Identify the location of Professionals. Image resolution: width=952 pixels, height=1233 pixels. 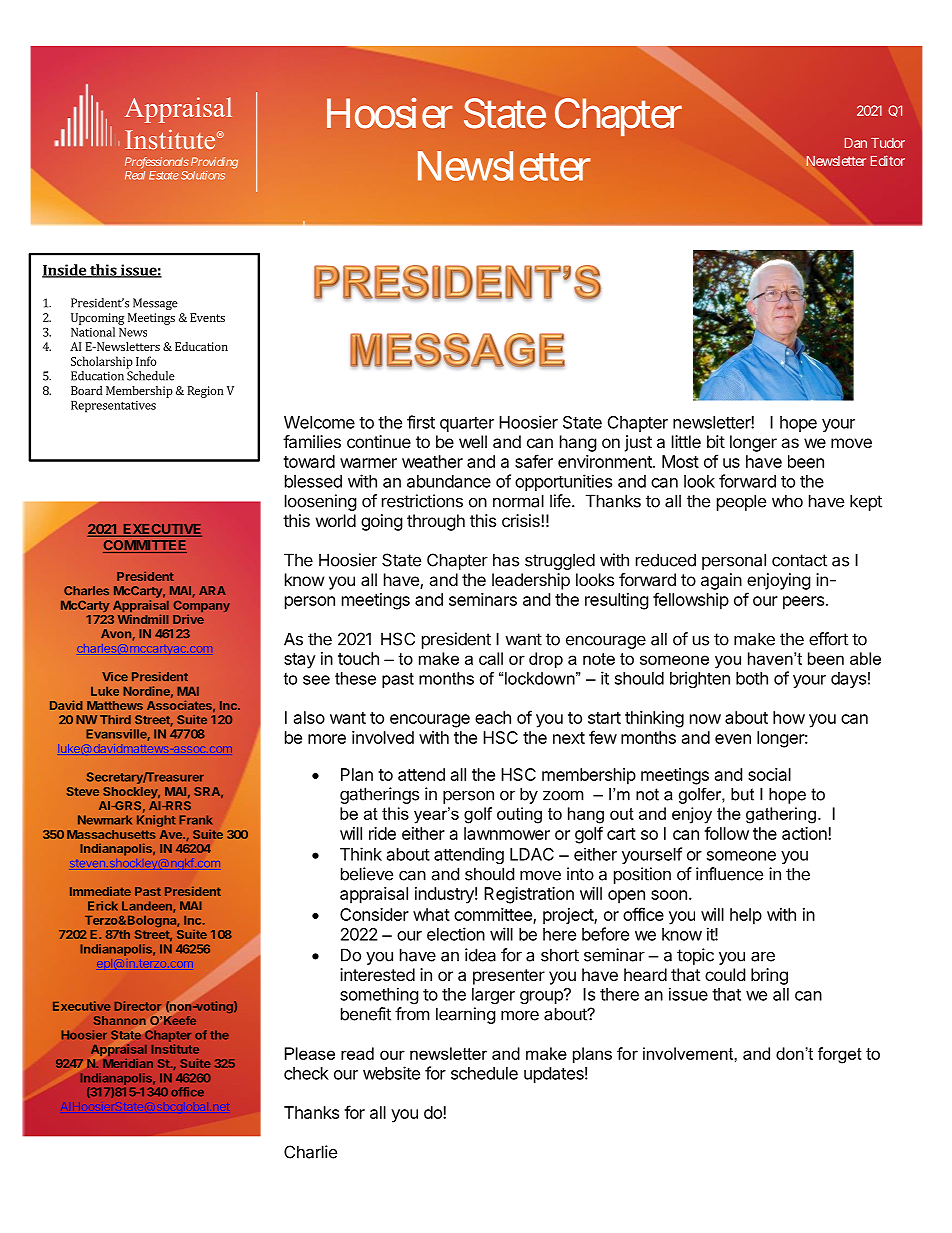
(157, 163).
